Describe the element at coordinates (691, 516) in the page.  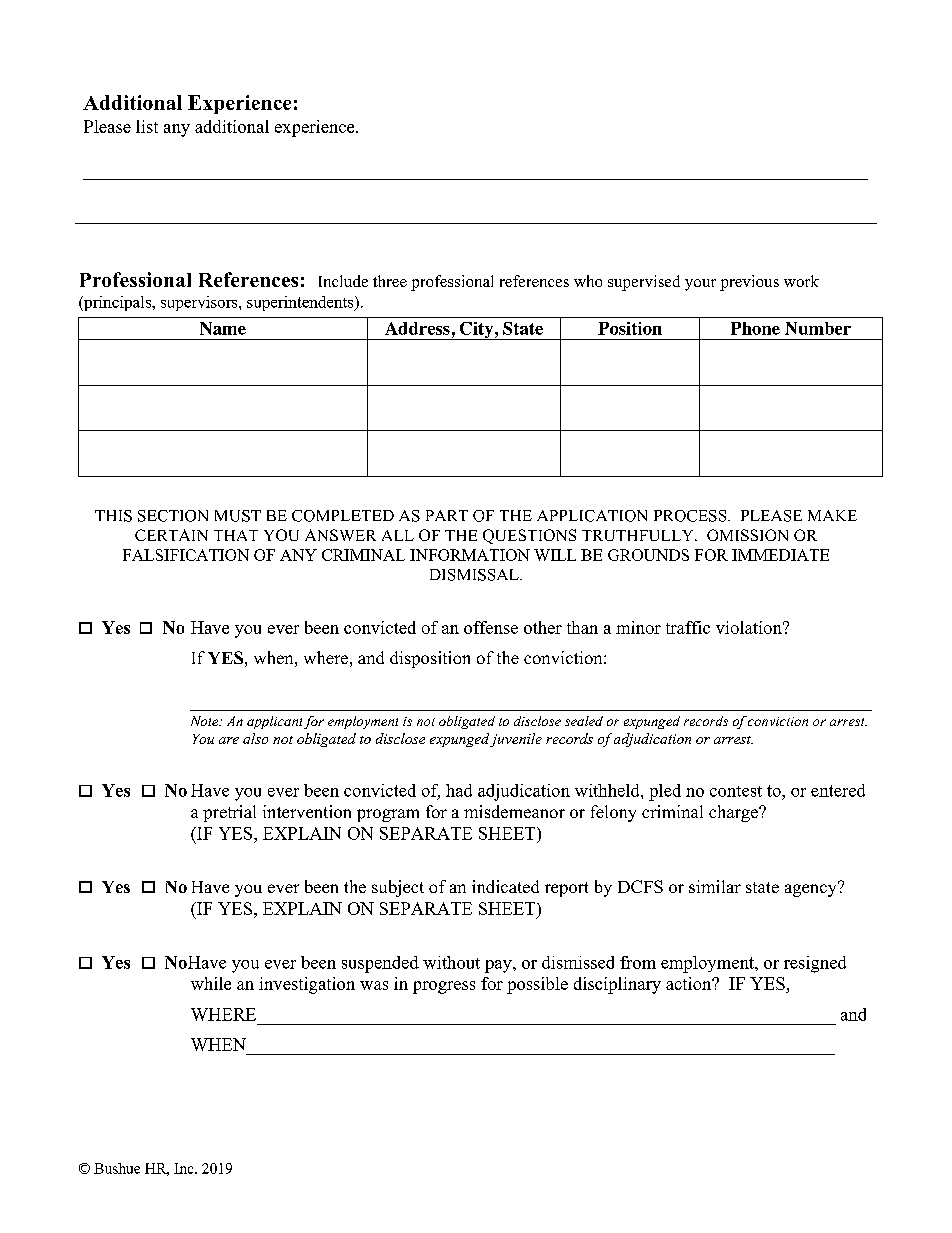
I see `PROCESS` at that location.
